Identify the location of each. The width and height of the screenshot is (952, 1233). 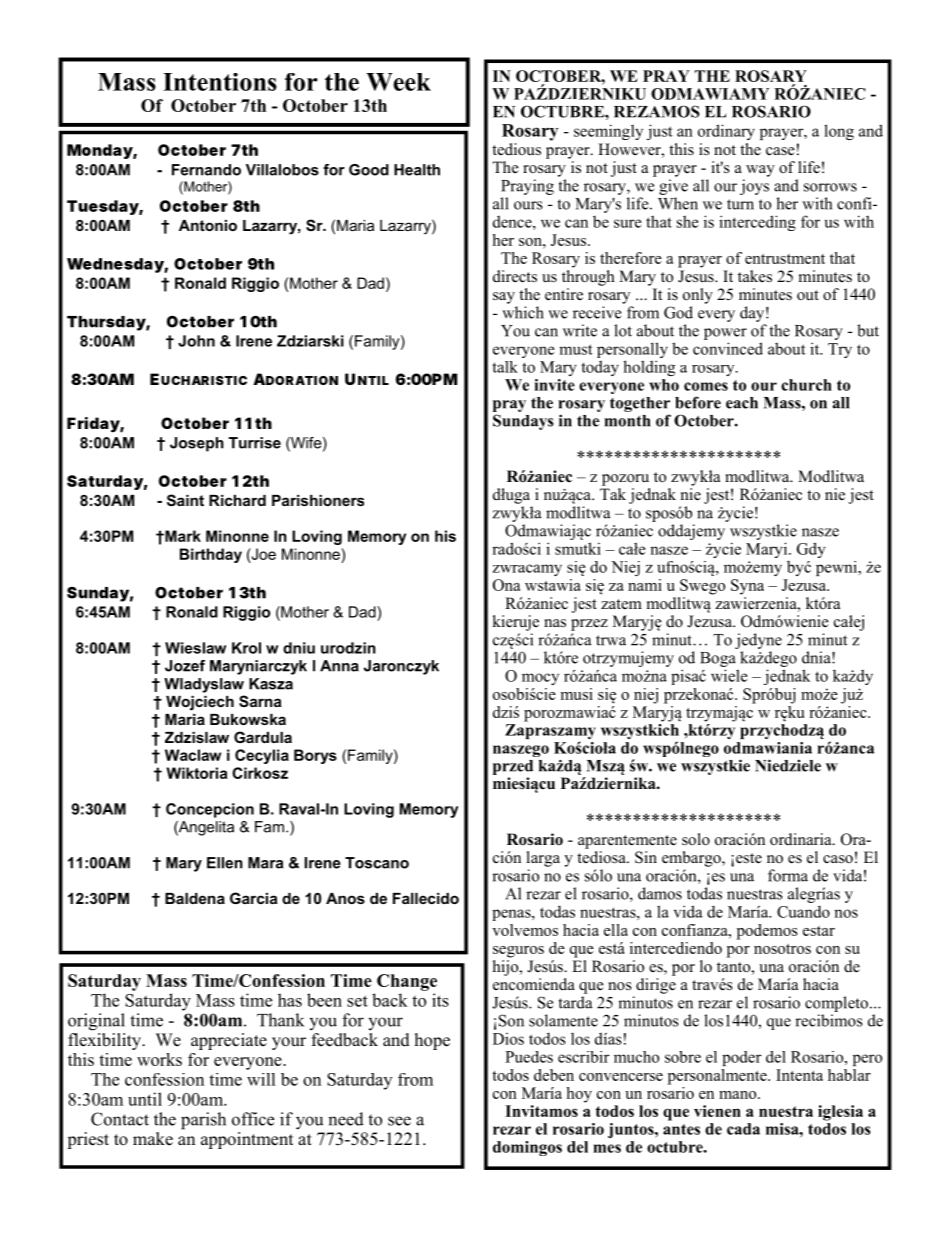
(742, 403).
